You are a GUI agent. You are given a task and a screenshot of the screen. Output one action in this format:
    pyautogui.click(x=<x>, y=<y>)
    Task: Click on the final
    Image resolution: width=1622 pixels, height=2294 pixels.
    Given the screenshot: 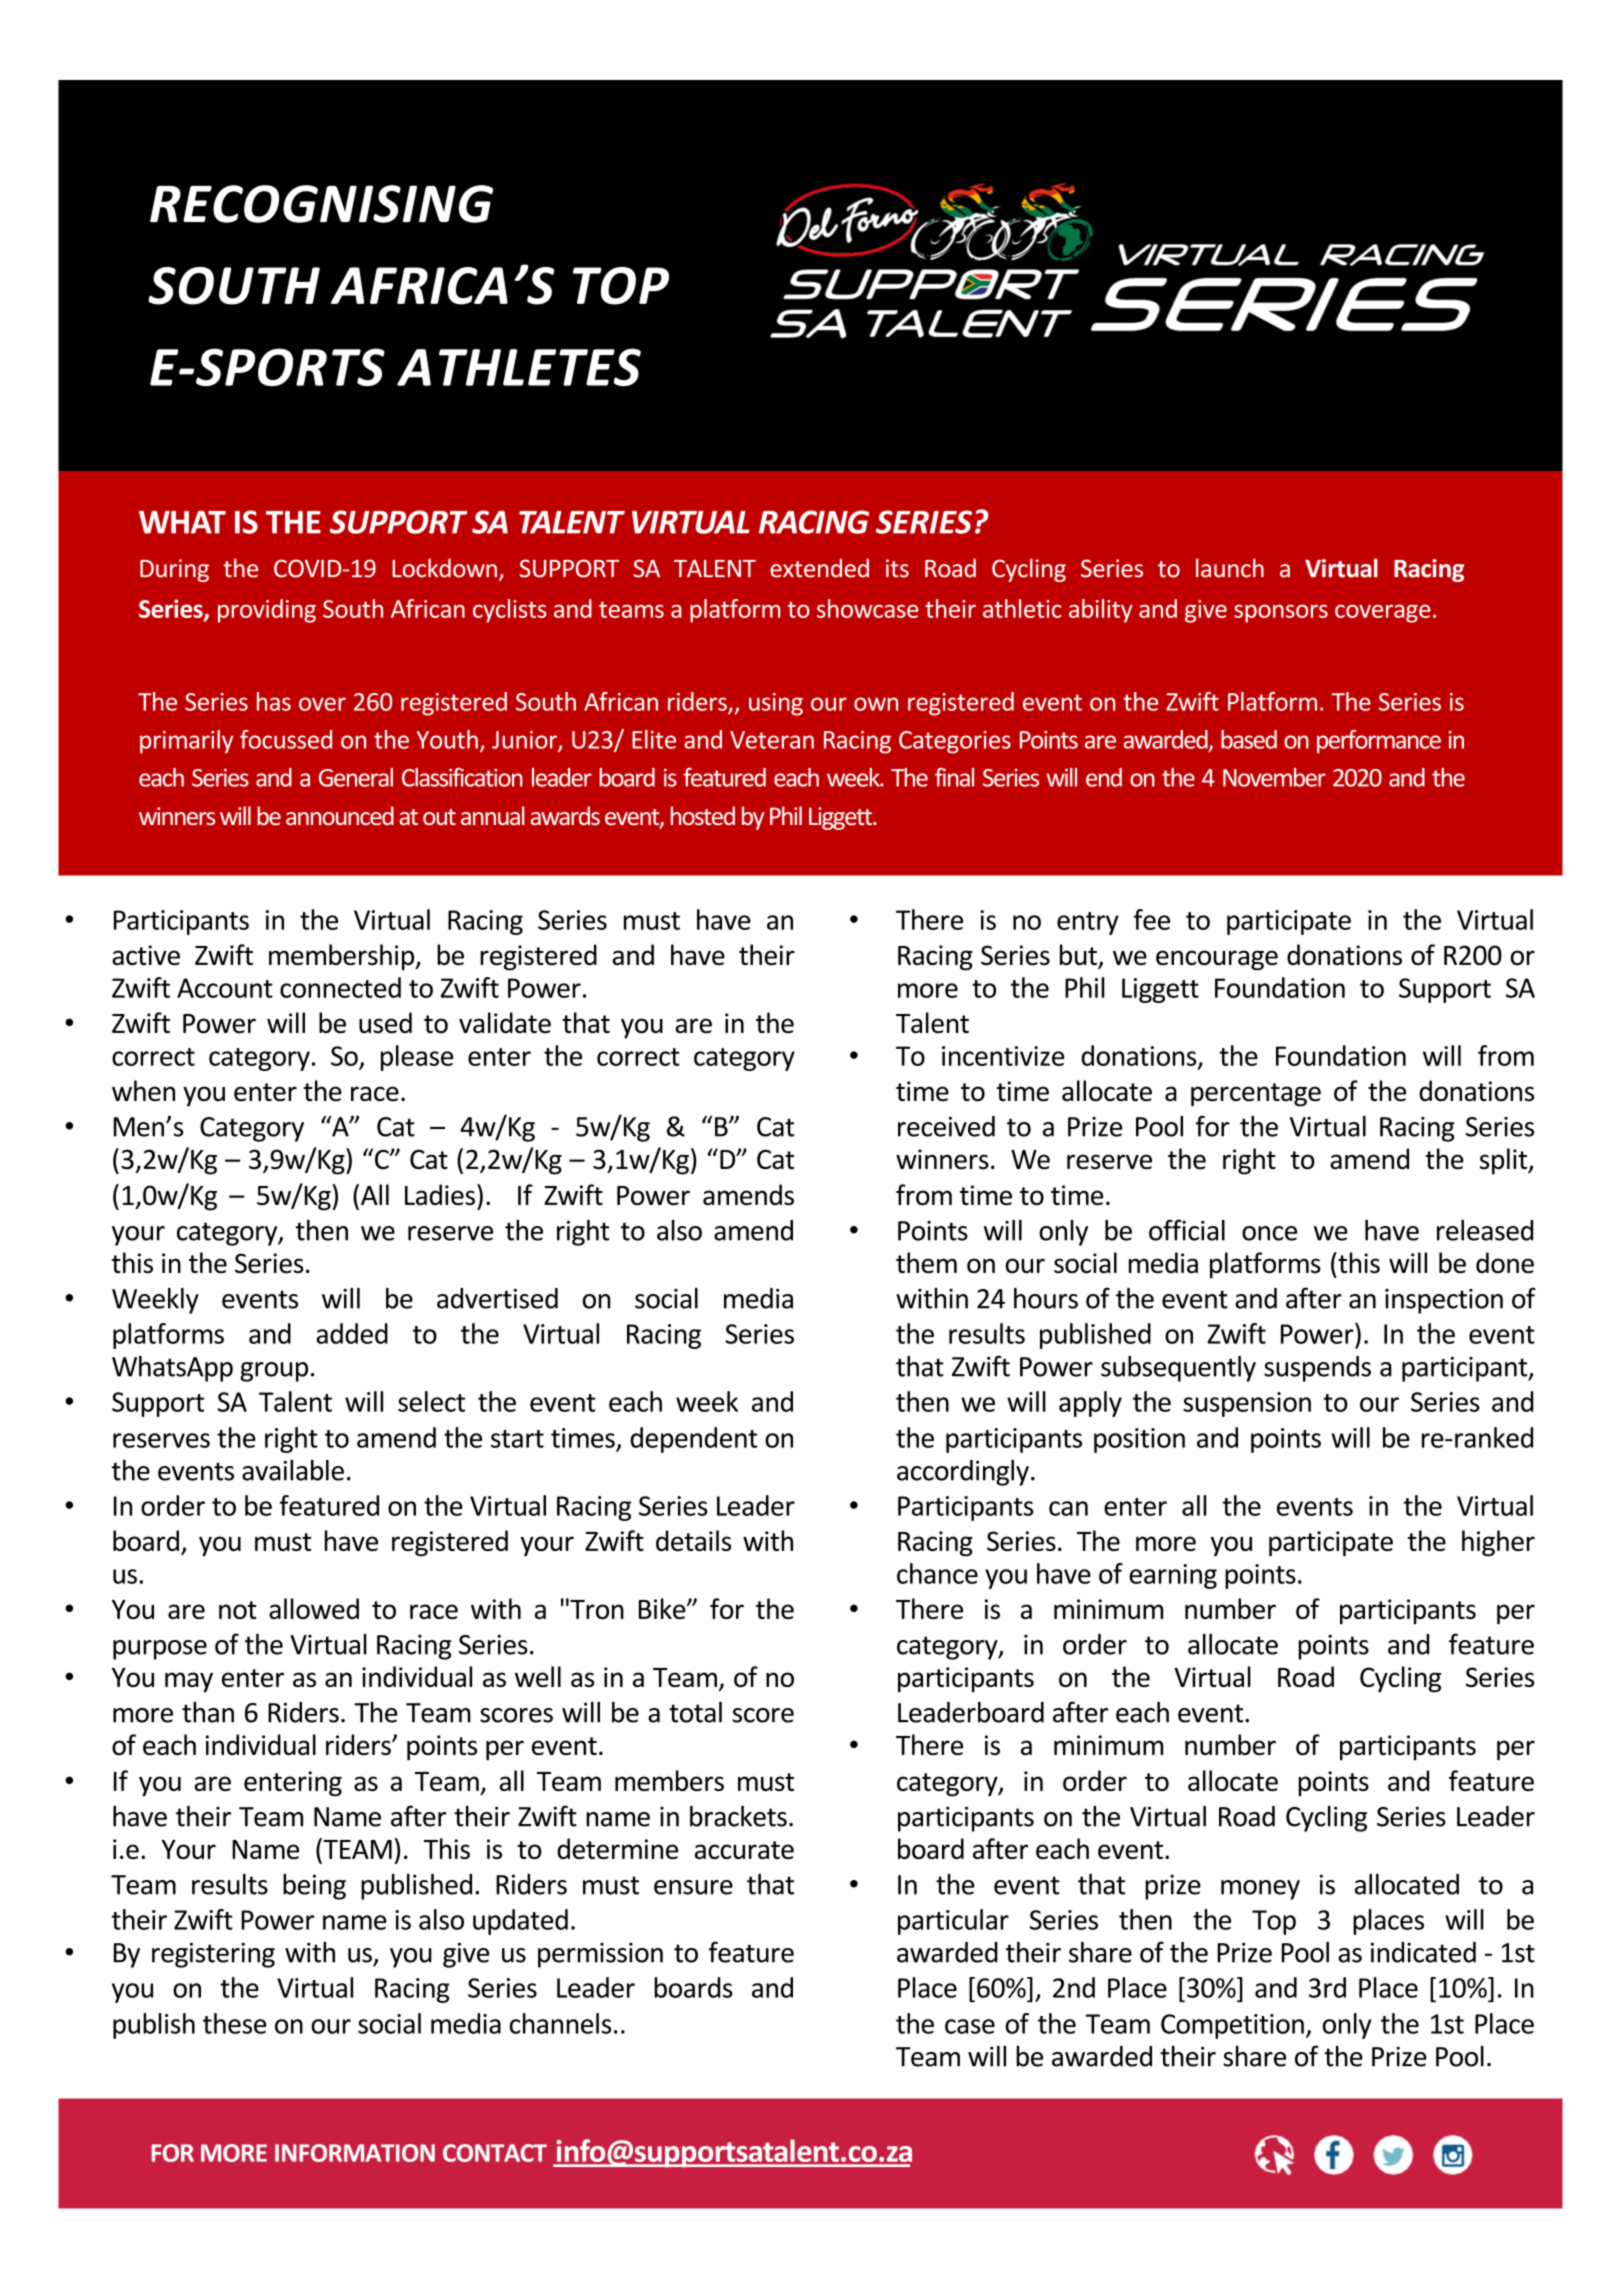 What is the action you would take?
    pyautogui.click(x=954, y=777)
